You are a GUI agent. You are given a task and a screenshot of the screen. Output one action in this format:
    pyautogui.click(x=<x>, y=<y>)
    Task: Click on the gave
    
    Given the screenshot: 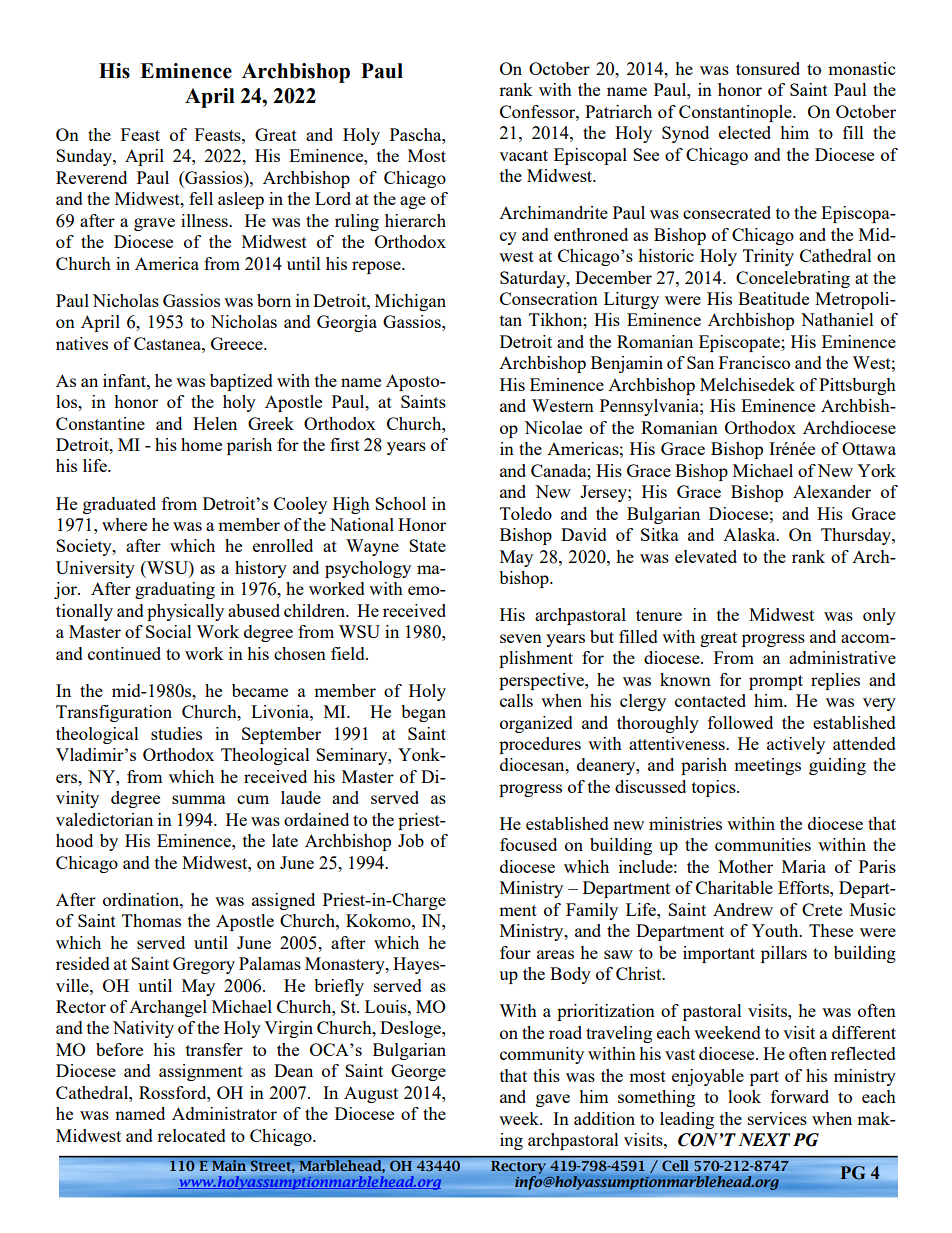 What is the action you would take?
    pyautogui.click(x=553, y=1100)
